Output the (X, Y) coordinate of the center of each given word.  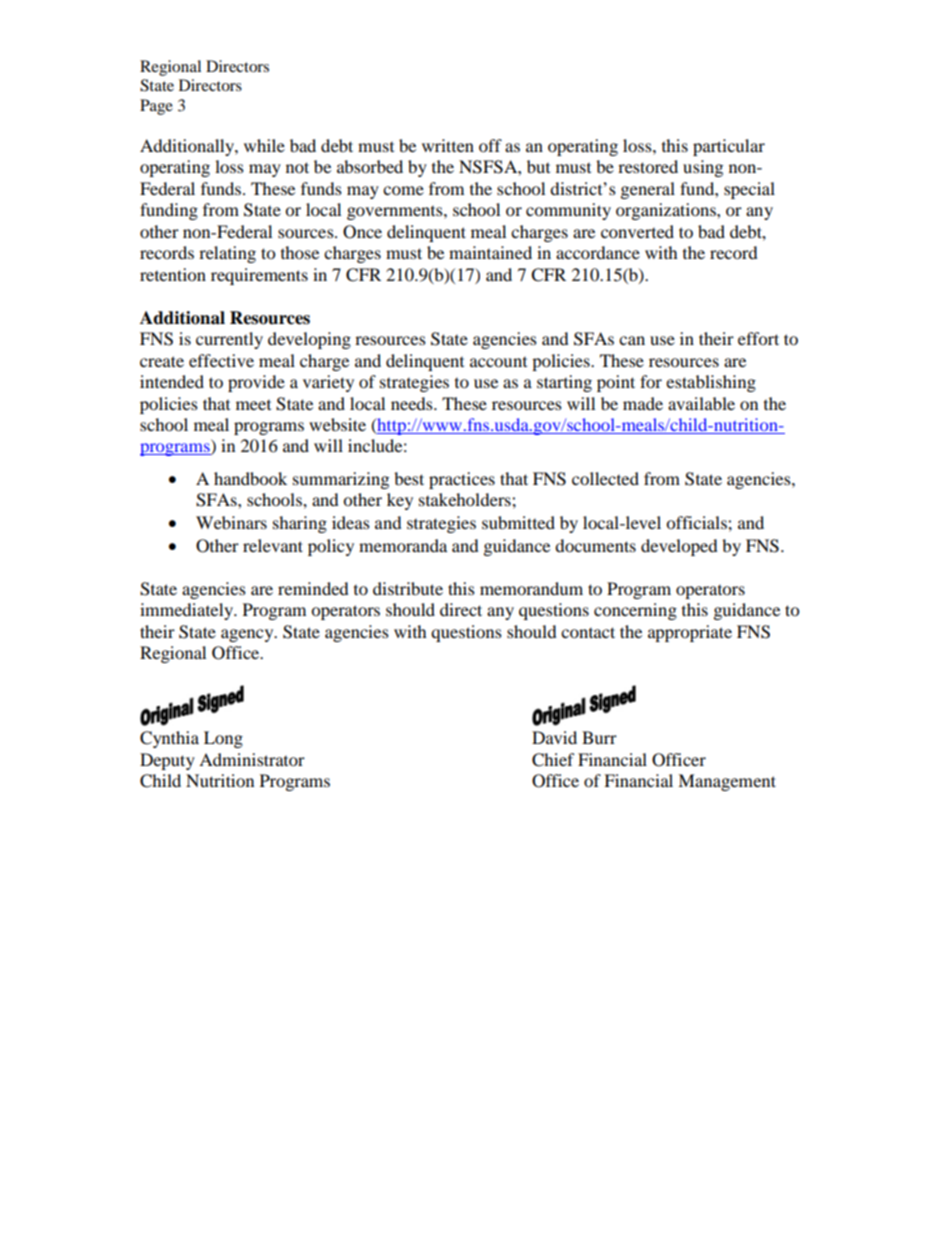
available (701, 403)
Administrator (252, 759)
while (264, 145)
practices (462, 480)
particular (729, 147)
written (448, 145)
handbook (250, 478)
